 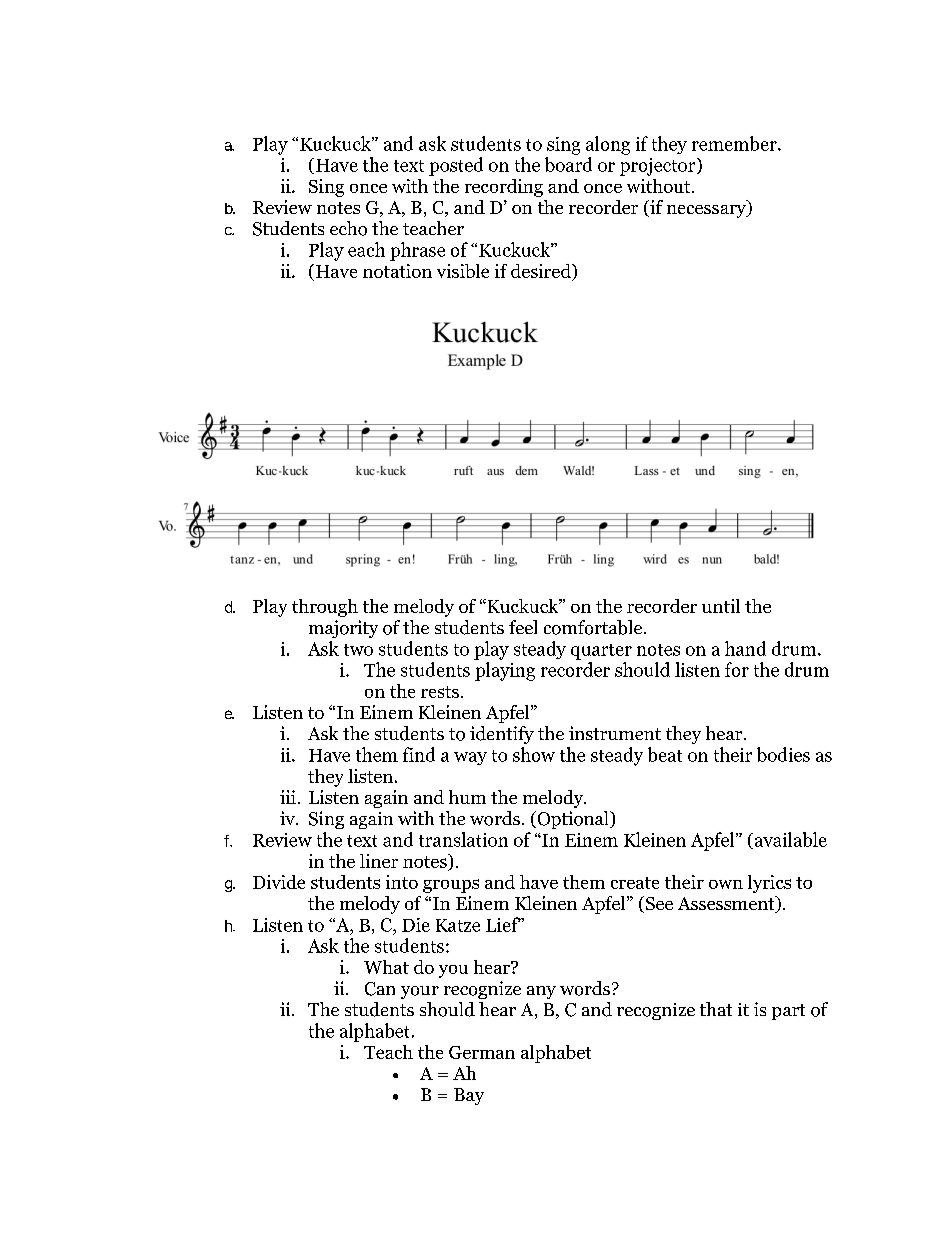 What do you see at coordinates (735, 143) in the screenshot?
I see `remember` at bounding box center [735, 143].
